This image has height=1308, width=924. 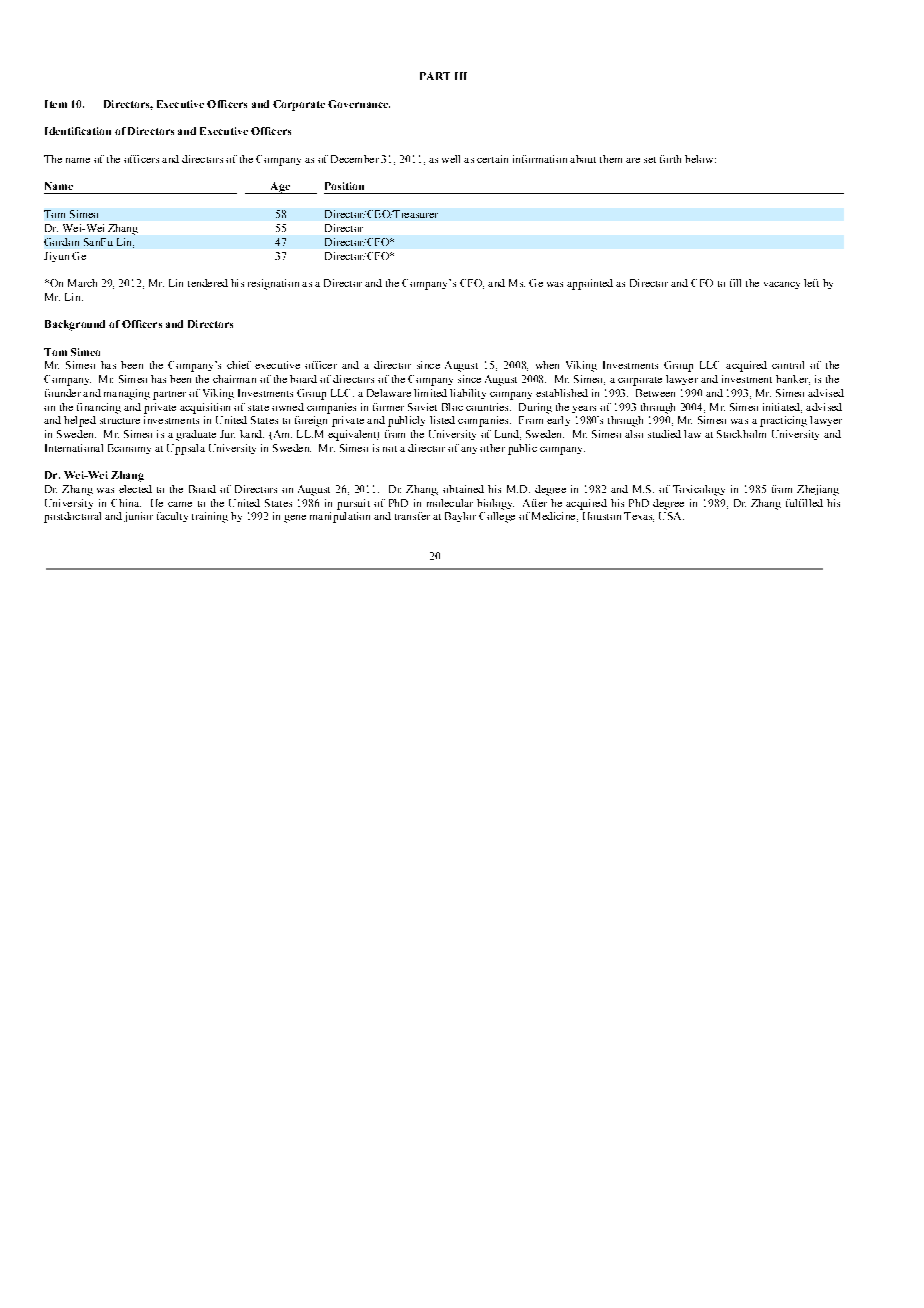 I want to click on vacancy, so click(x=782, y=285).
